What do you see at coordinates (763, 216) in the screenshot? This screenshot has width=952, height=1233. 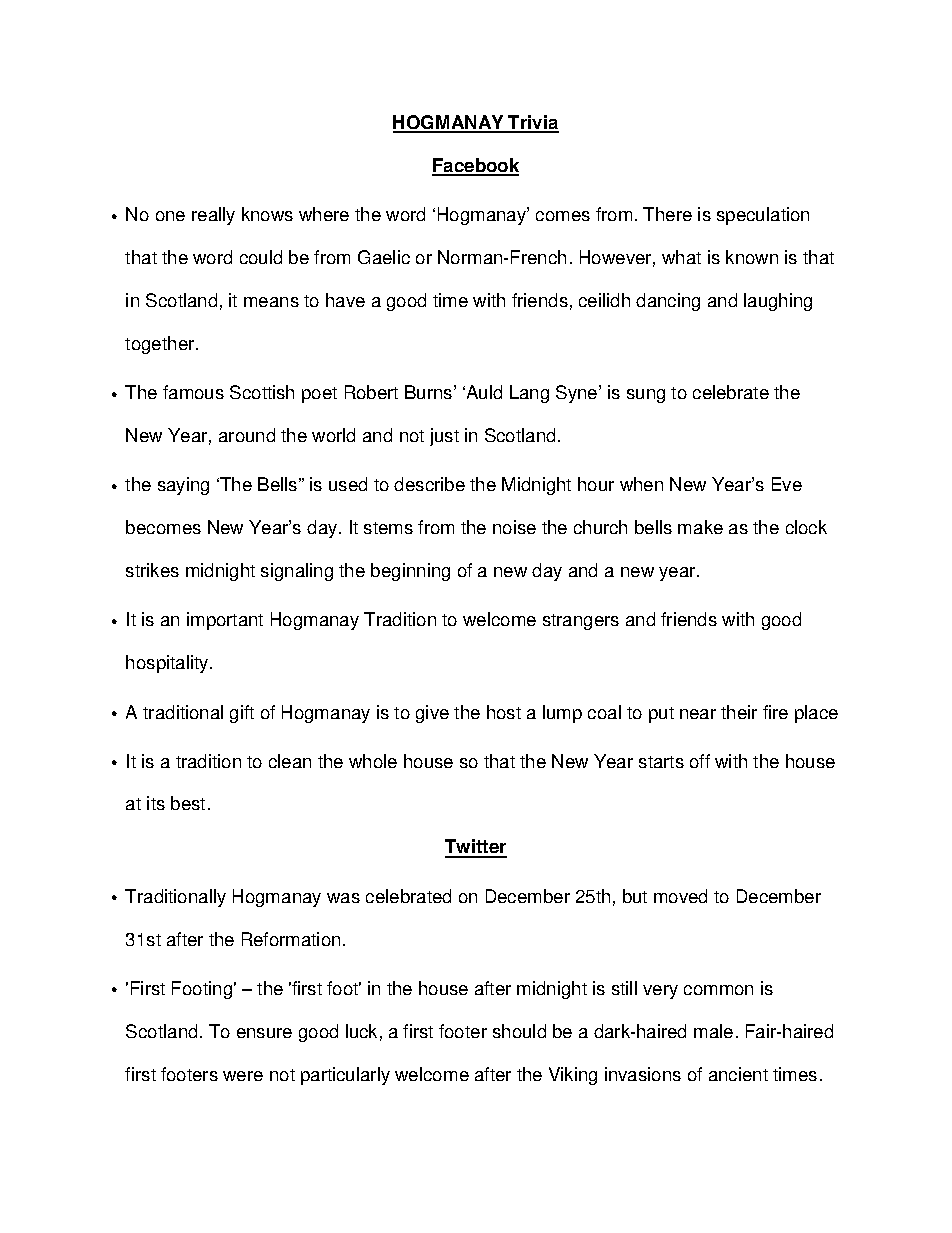 I see `speculation` at bounding box center [763, 216].
